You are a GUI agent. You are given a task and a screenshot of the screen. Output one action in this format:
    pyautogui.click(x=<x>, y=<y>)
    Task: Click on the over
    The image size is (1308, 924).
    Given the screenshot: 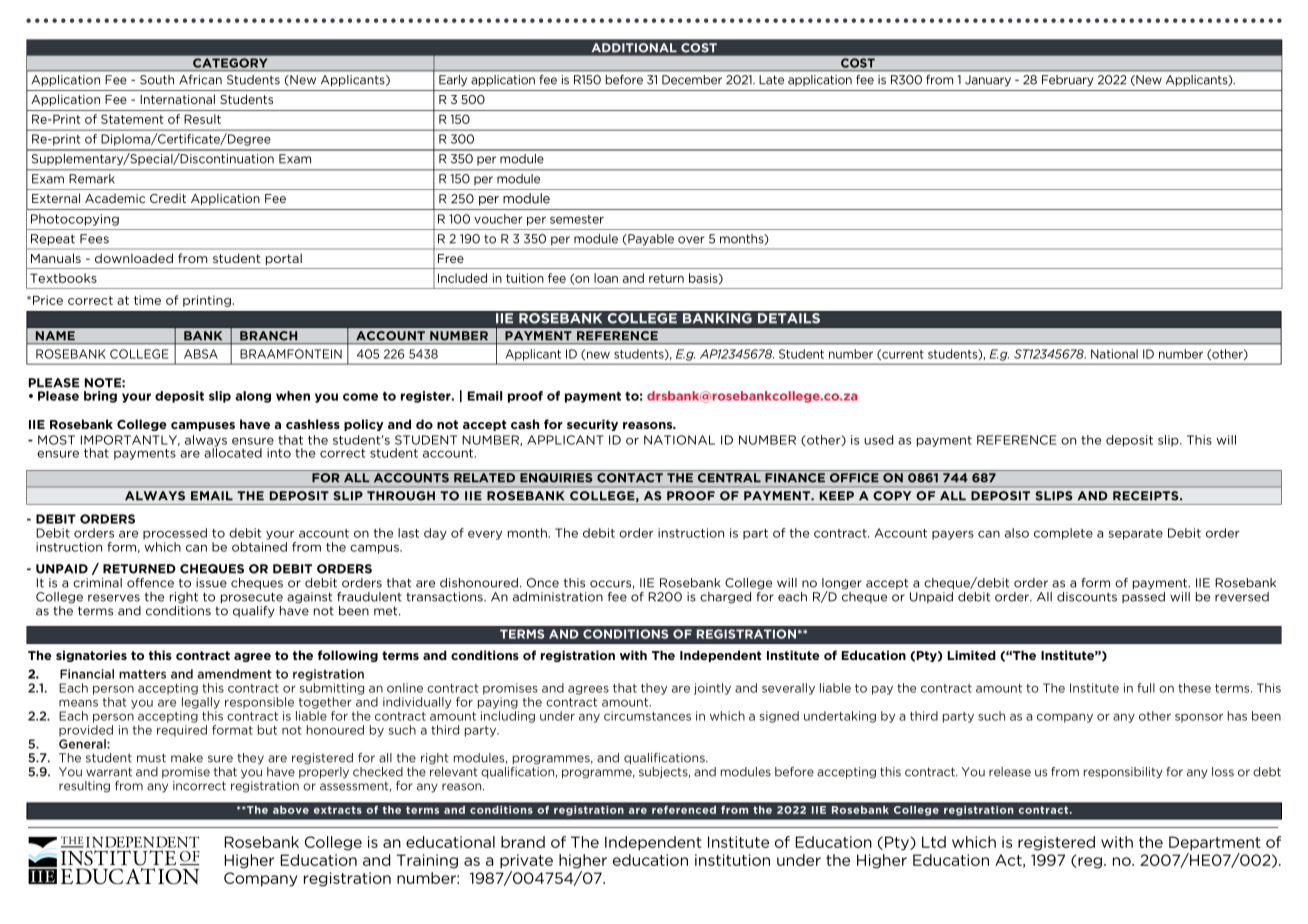 What is the action you would take?
    pyautogui.click(x=691, y=240)
